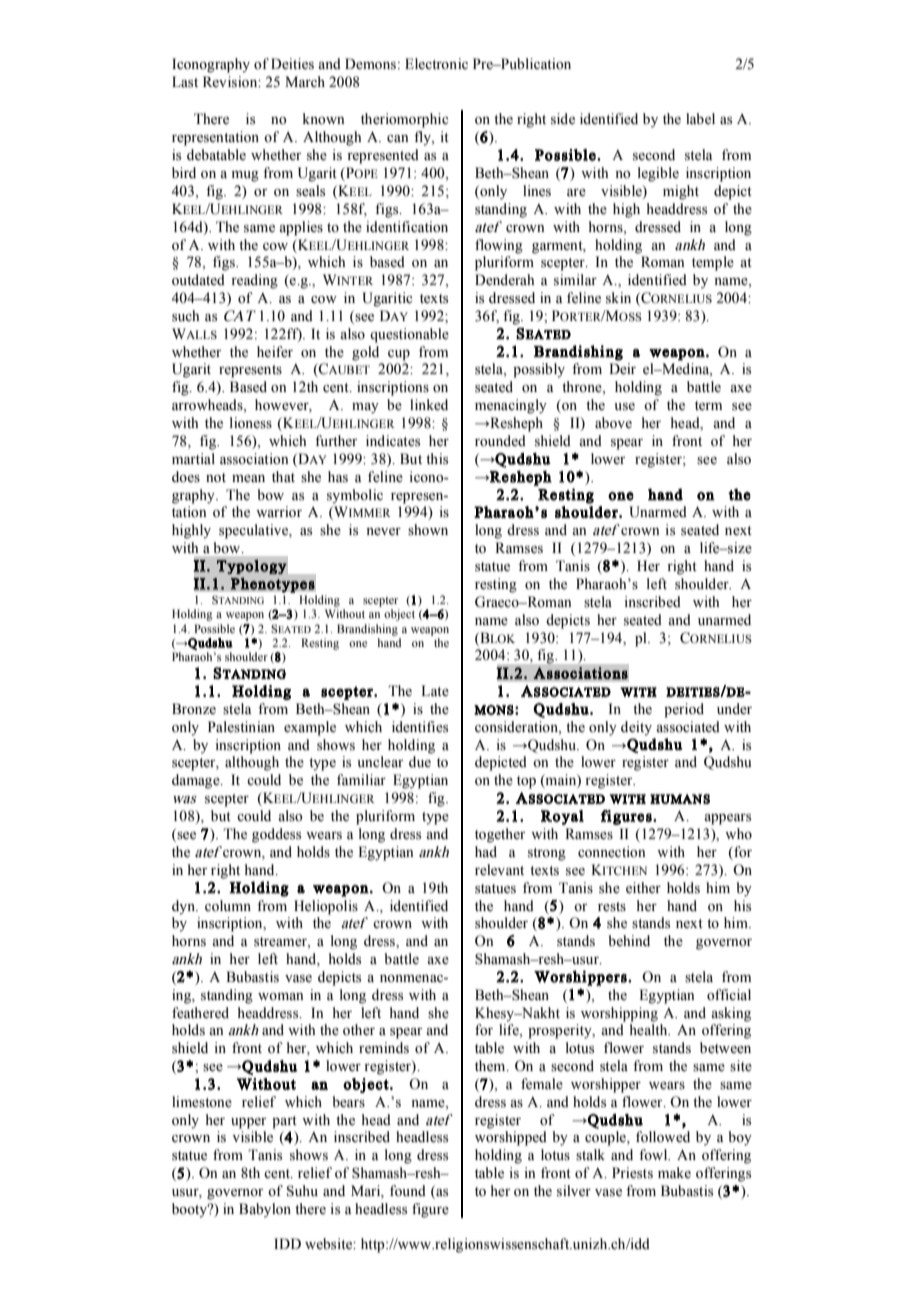 This screenshot has width=924, height=1308. What do you see at coordinates (629, 940) in the screenshot?
I see `behind` at bounding box center [629, 940].
